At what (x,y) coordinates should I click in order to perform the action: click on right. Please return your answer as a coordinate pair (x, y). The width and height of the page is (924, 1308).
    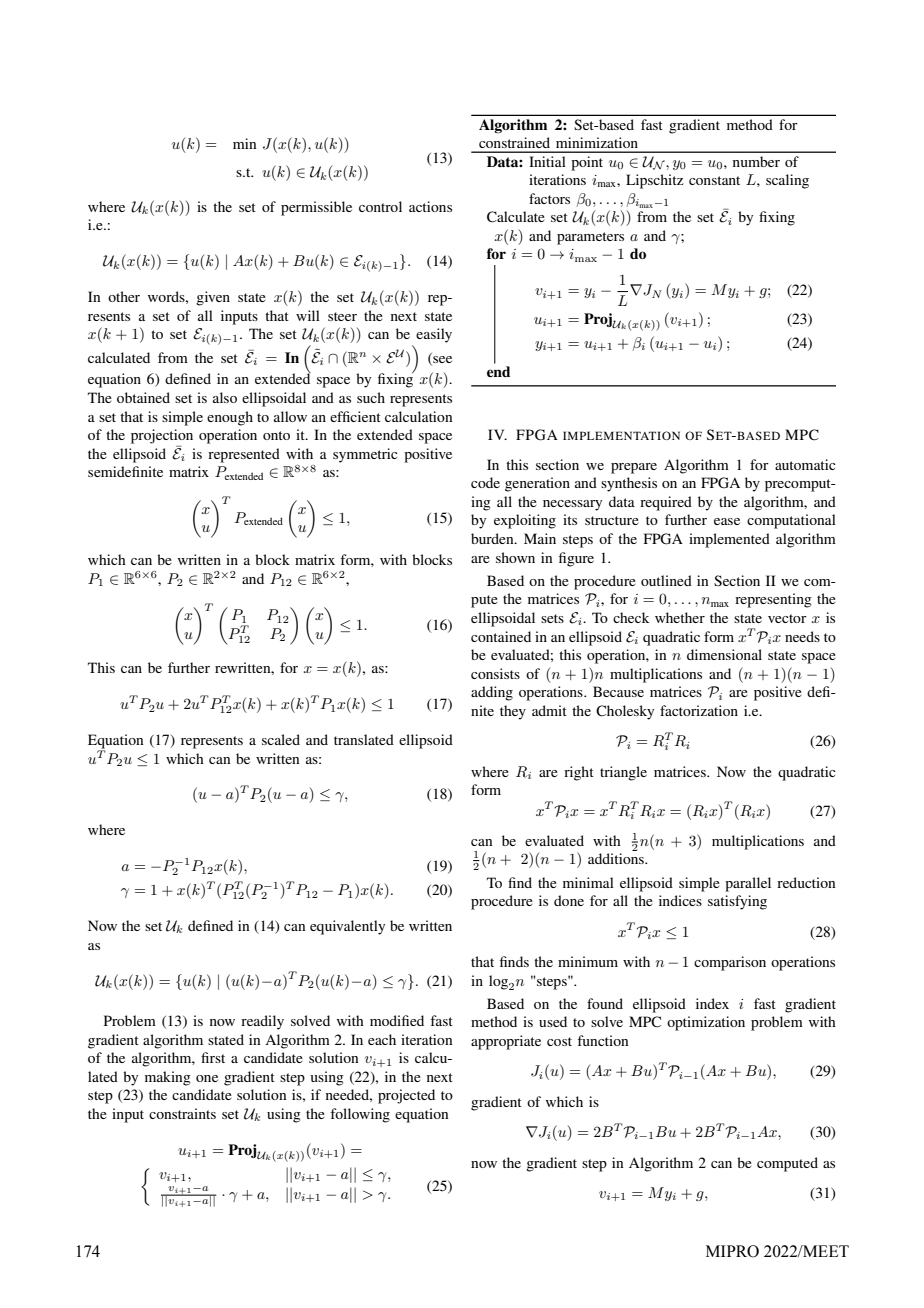
    Looking at the image, I should click on (579, 773).
